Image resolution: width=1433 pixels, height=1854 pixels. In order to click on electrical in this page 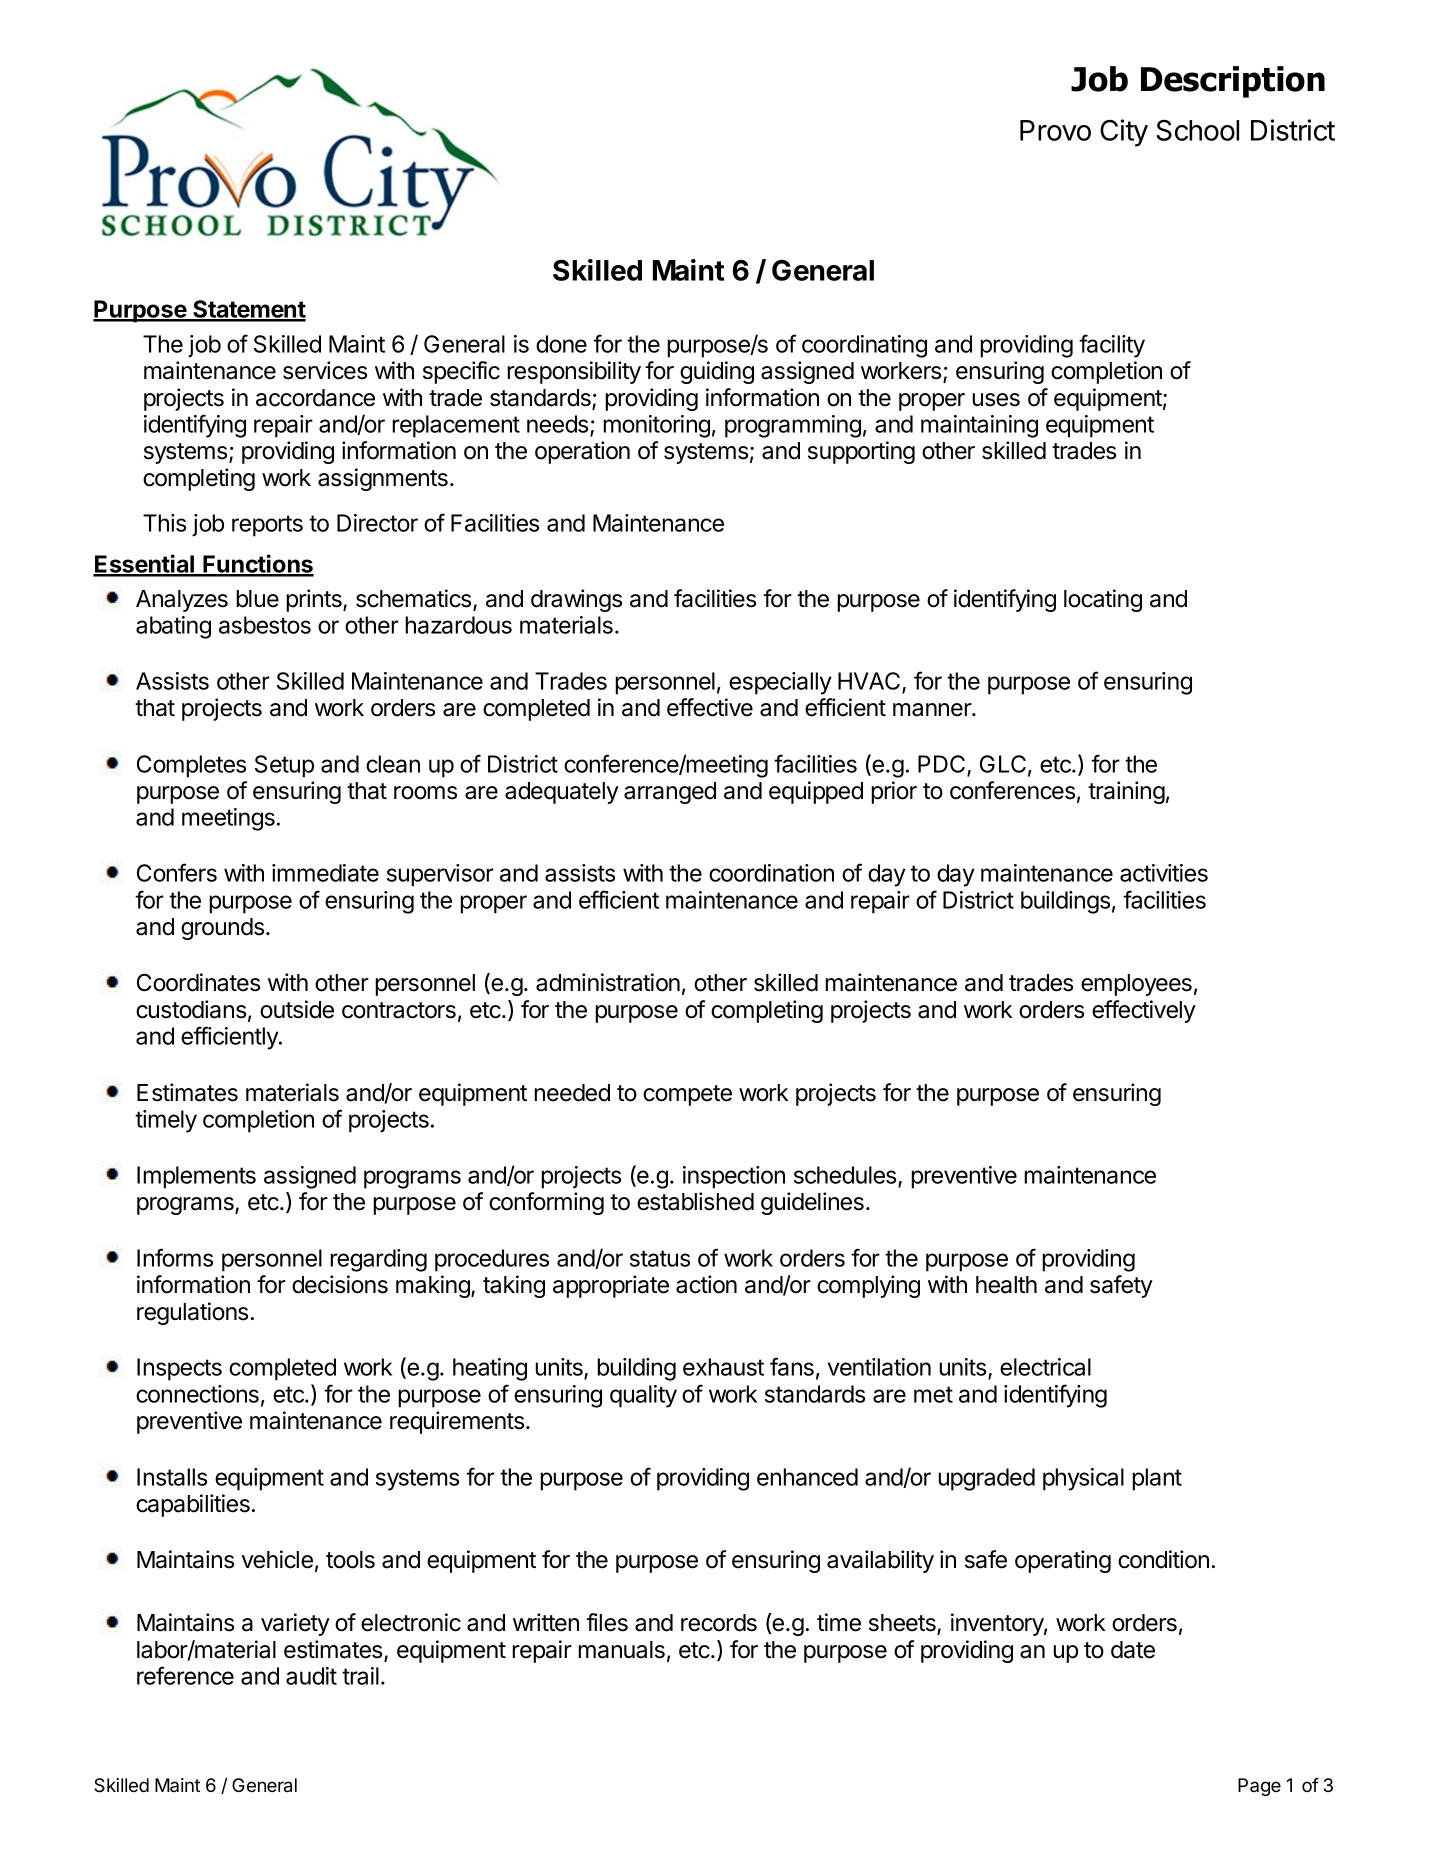, I will do `click(1045, 1367)`.
